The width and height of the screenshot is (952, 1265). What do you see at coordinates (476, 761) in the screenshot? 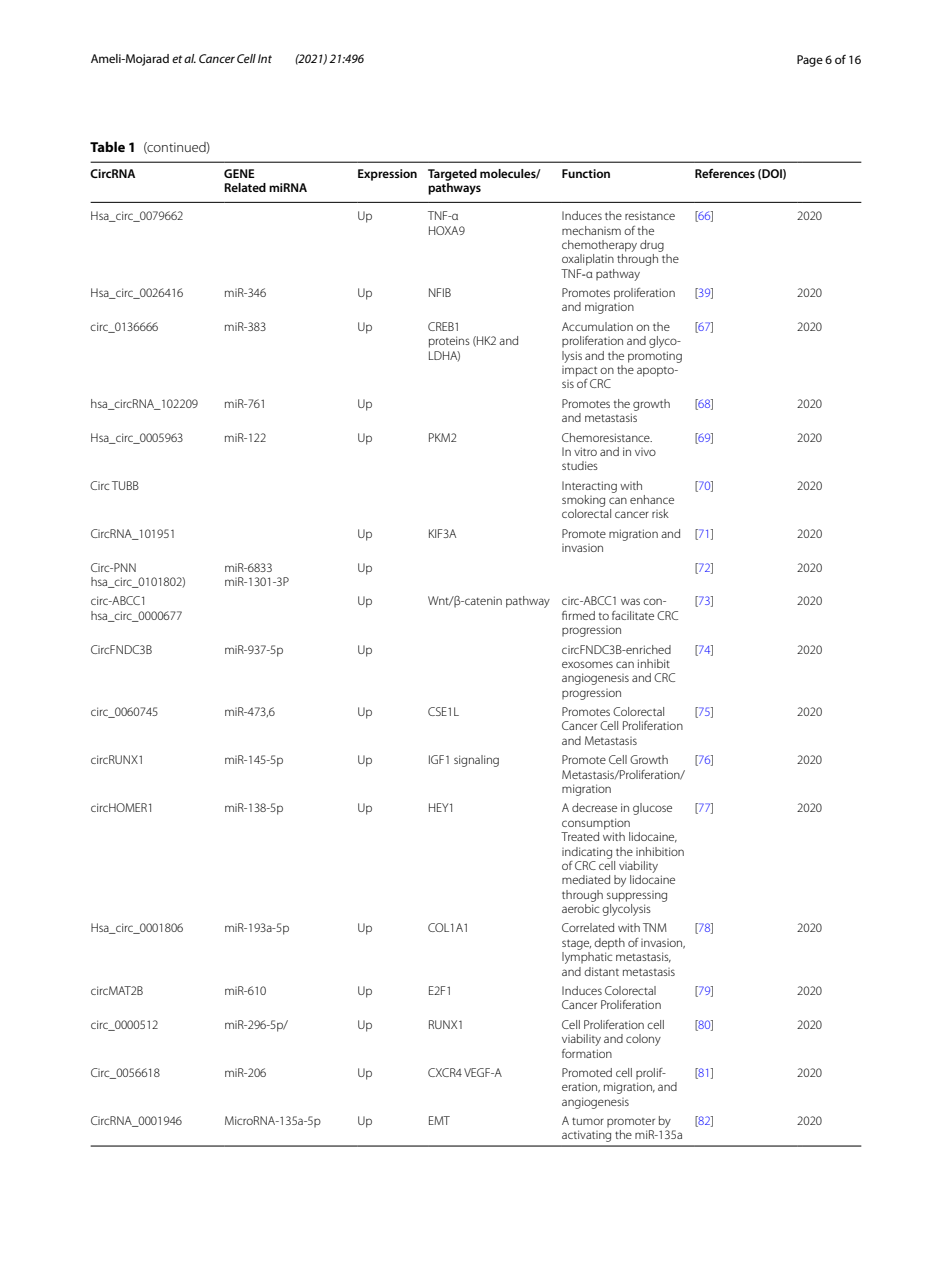
I see `signaling` at bounding box center [476, 761].
